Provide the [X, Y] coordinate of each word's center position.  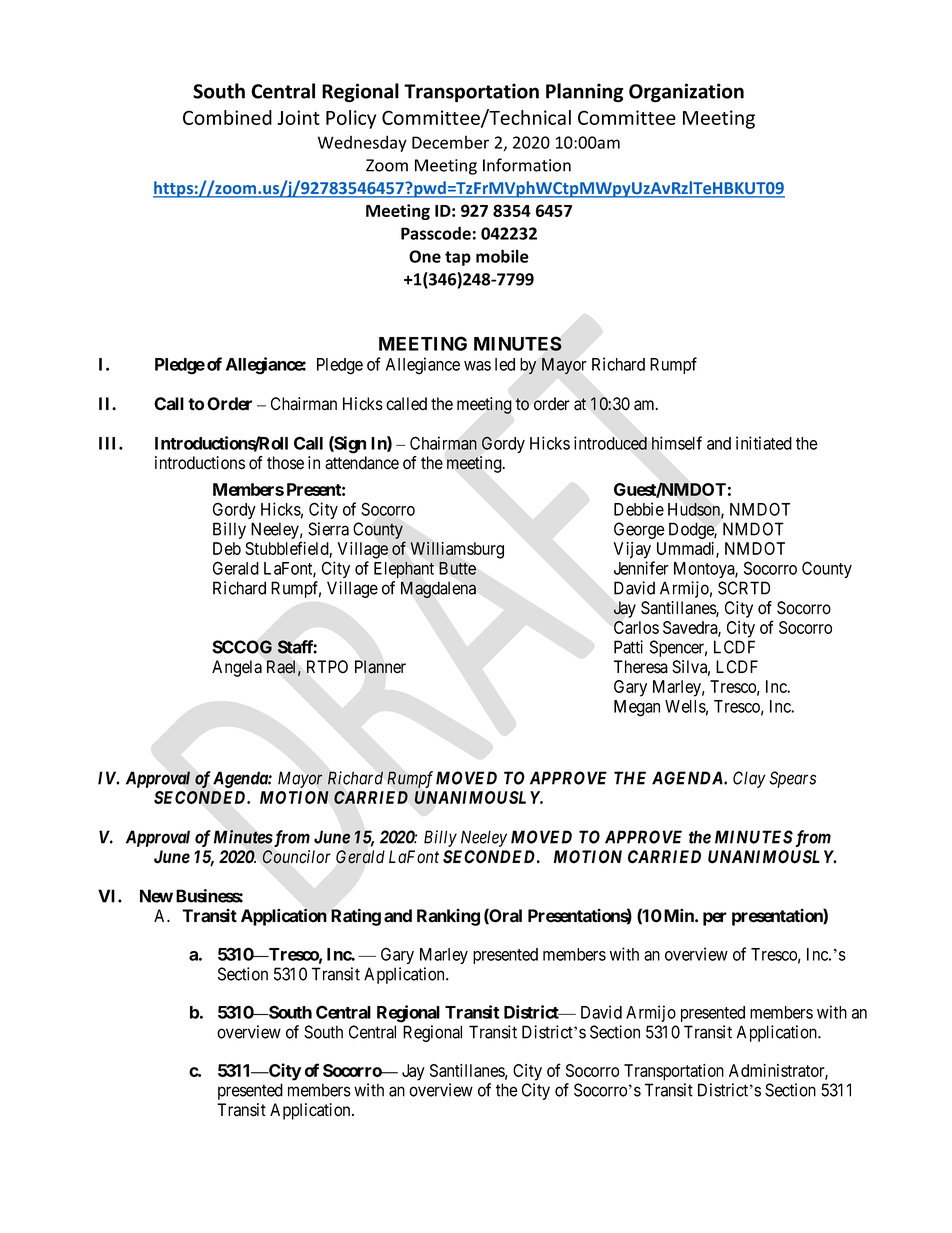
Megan [637, 708]
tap [458, 258]
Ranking [448, 917]
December [450, 142]
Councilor [297, 857]
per [715, 919]
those [285, 463]
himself [677, 443]
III [109, 443]
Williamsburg [457, 550]
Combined [227, 117]
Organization [686, 93]
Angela [237, 668]
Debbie [639, 509]
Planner [380, 667]
